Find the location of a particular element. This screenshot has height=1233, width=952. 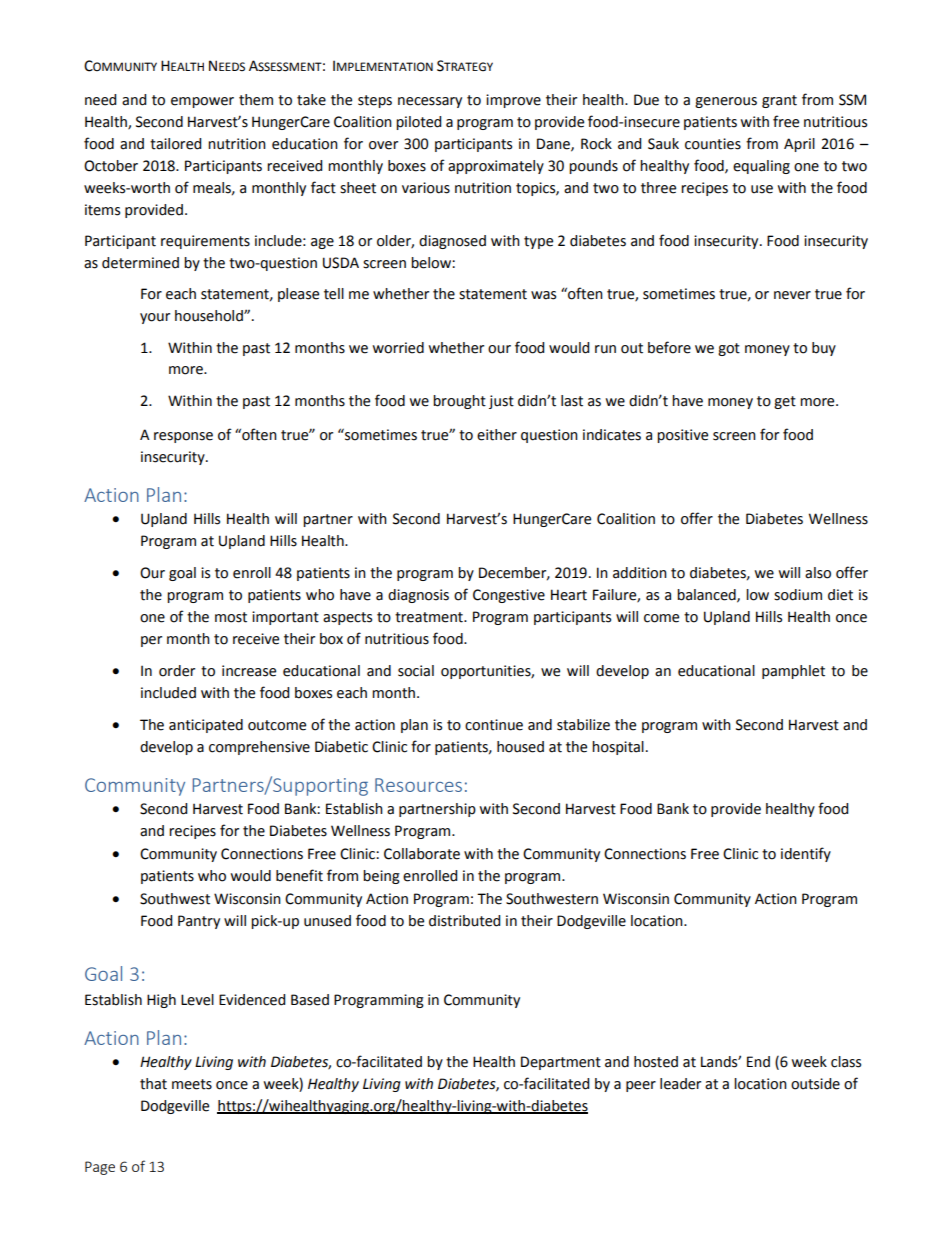

Resources is located at coordinates (418, 785).
